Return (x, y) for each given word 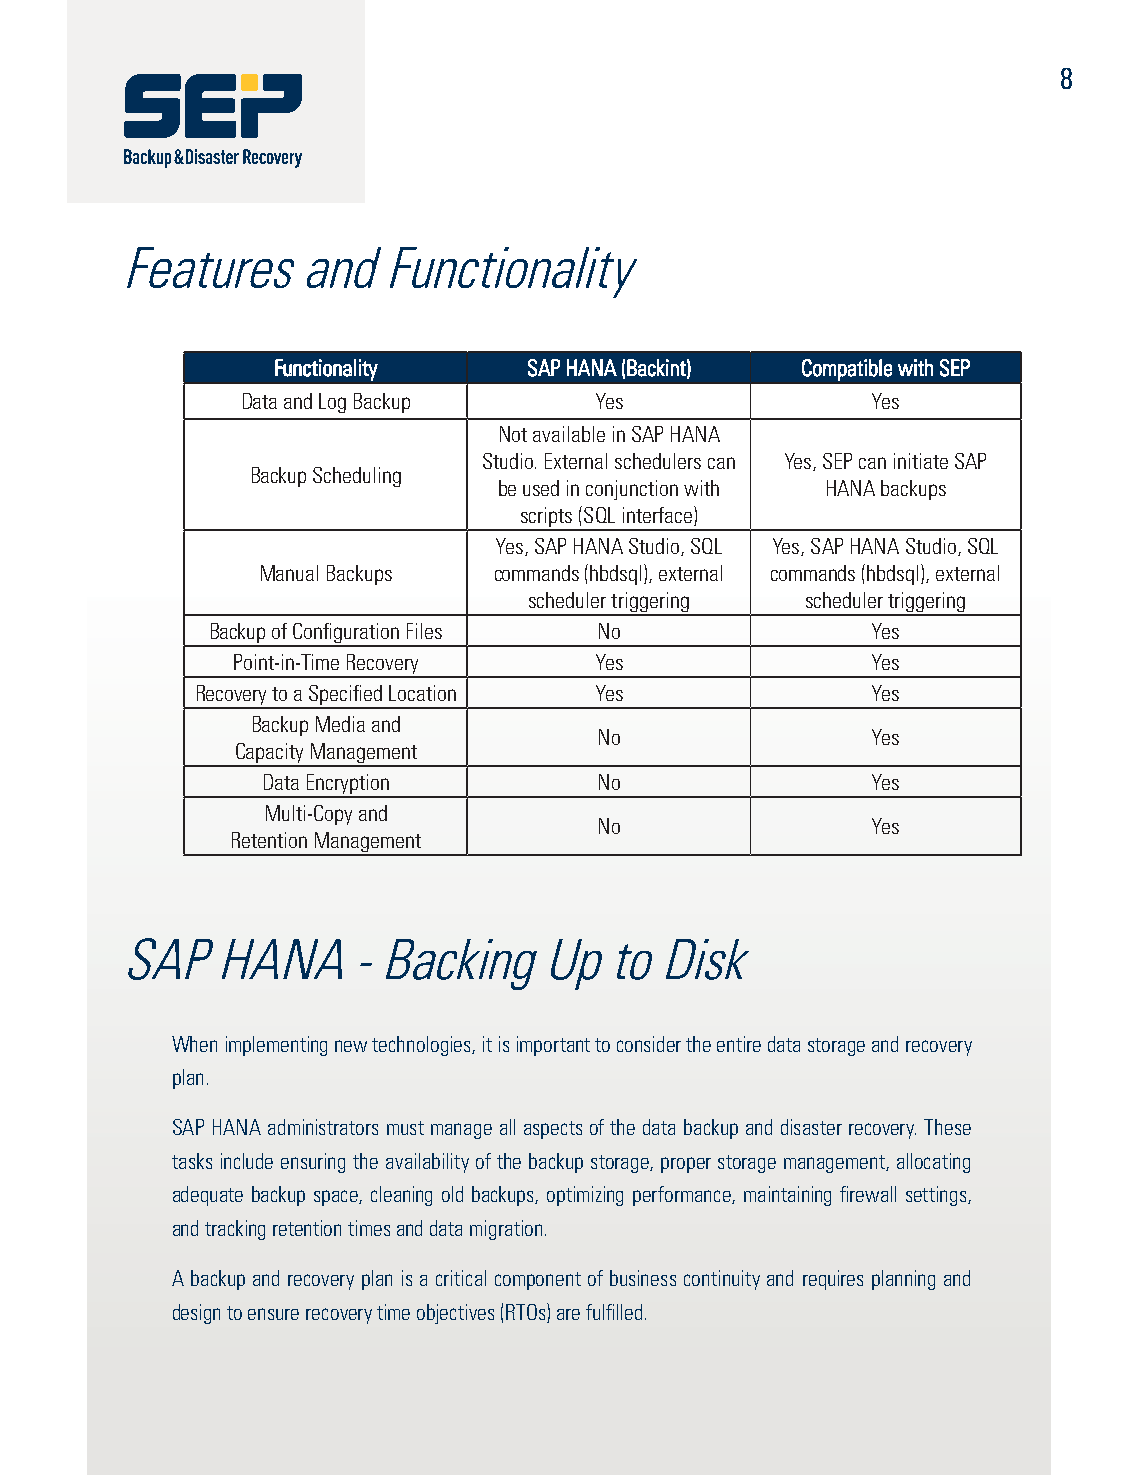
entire (739, 1044)
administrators (323, 1127)
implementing (276, 1046)
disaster (811, 1127)
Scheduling (357, 477)
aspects (553, 1130)
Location (422, 693)
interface (657, 515)
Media (340, 724)
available (569, 434)
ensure (273, 1314)
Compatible (847, 370)
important (553, 1046)
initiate (921, 461)
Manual (289, 573)
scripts (547, 518)
